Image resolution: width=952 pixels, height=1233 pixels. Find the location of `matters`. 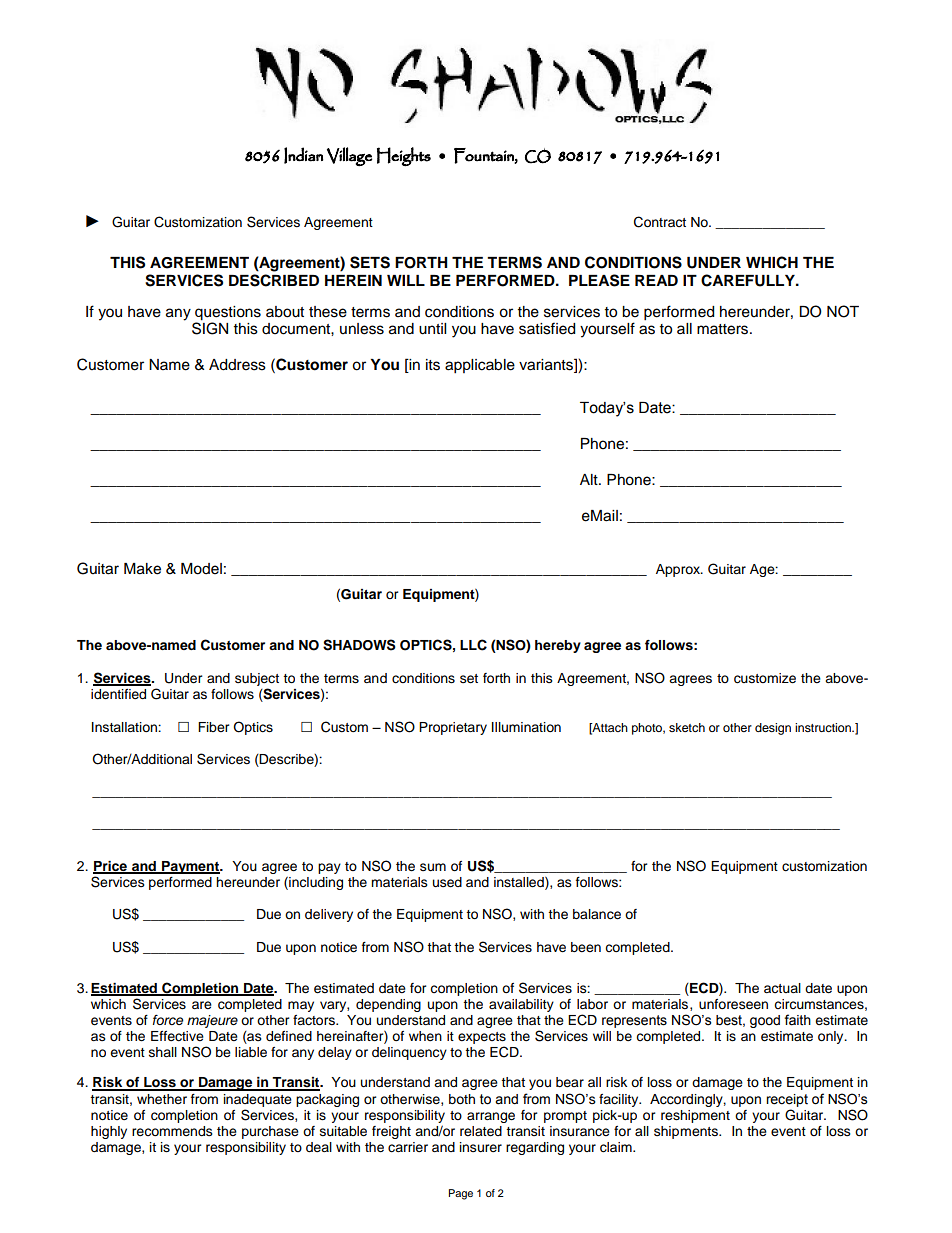

matters is located at coordinates (724, 329).
